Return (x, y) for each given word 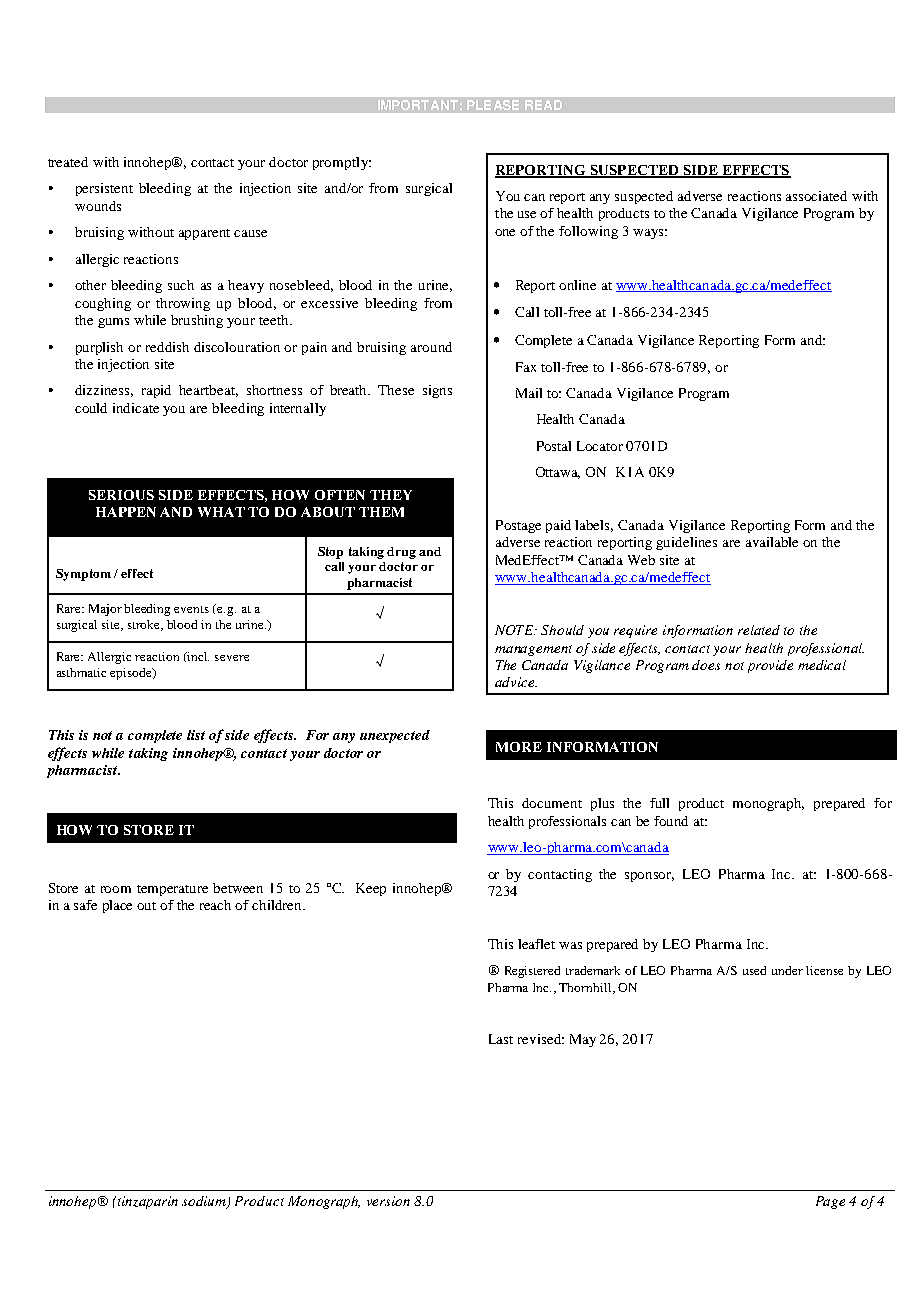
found (671, 821)
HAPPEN (126, 512)
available (772, 542)
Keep (371, 889)
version (388, 1201)
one (505, 232)
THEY (391, 495)
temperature (172, 890)
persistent (104, 189)
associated (816, 196)
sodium (205, 1202)
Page (830, 1202)
